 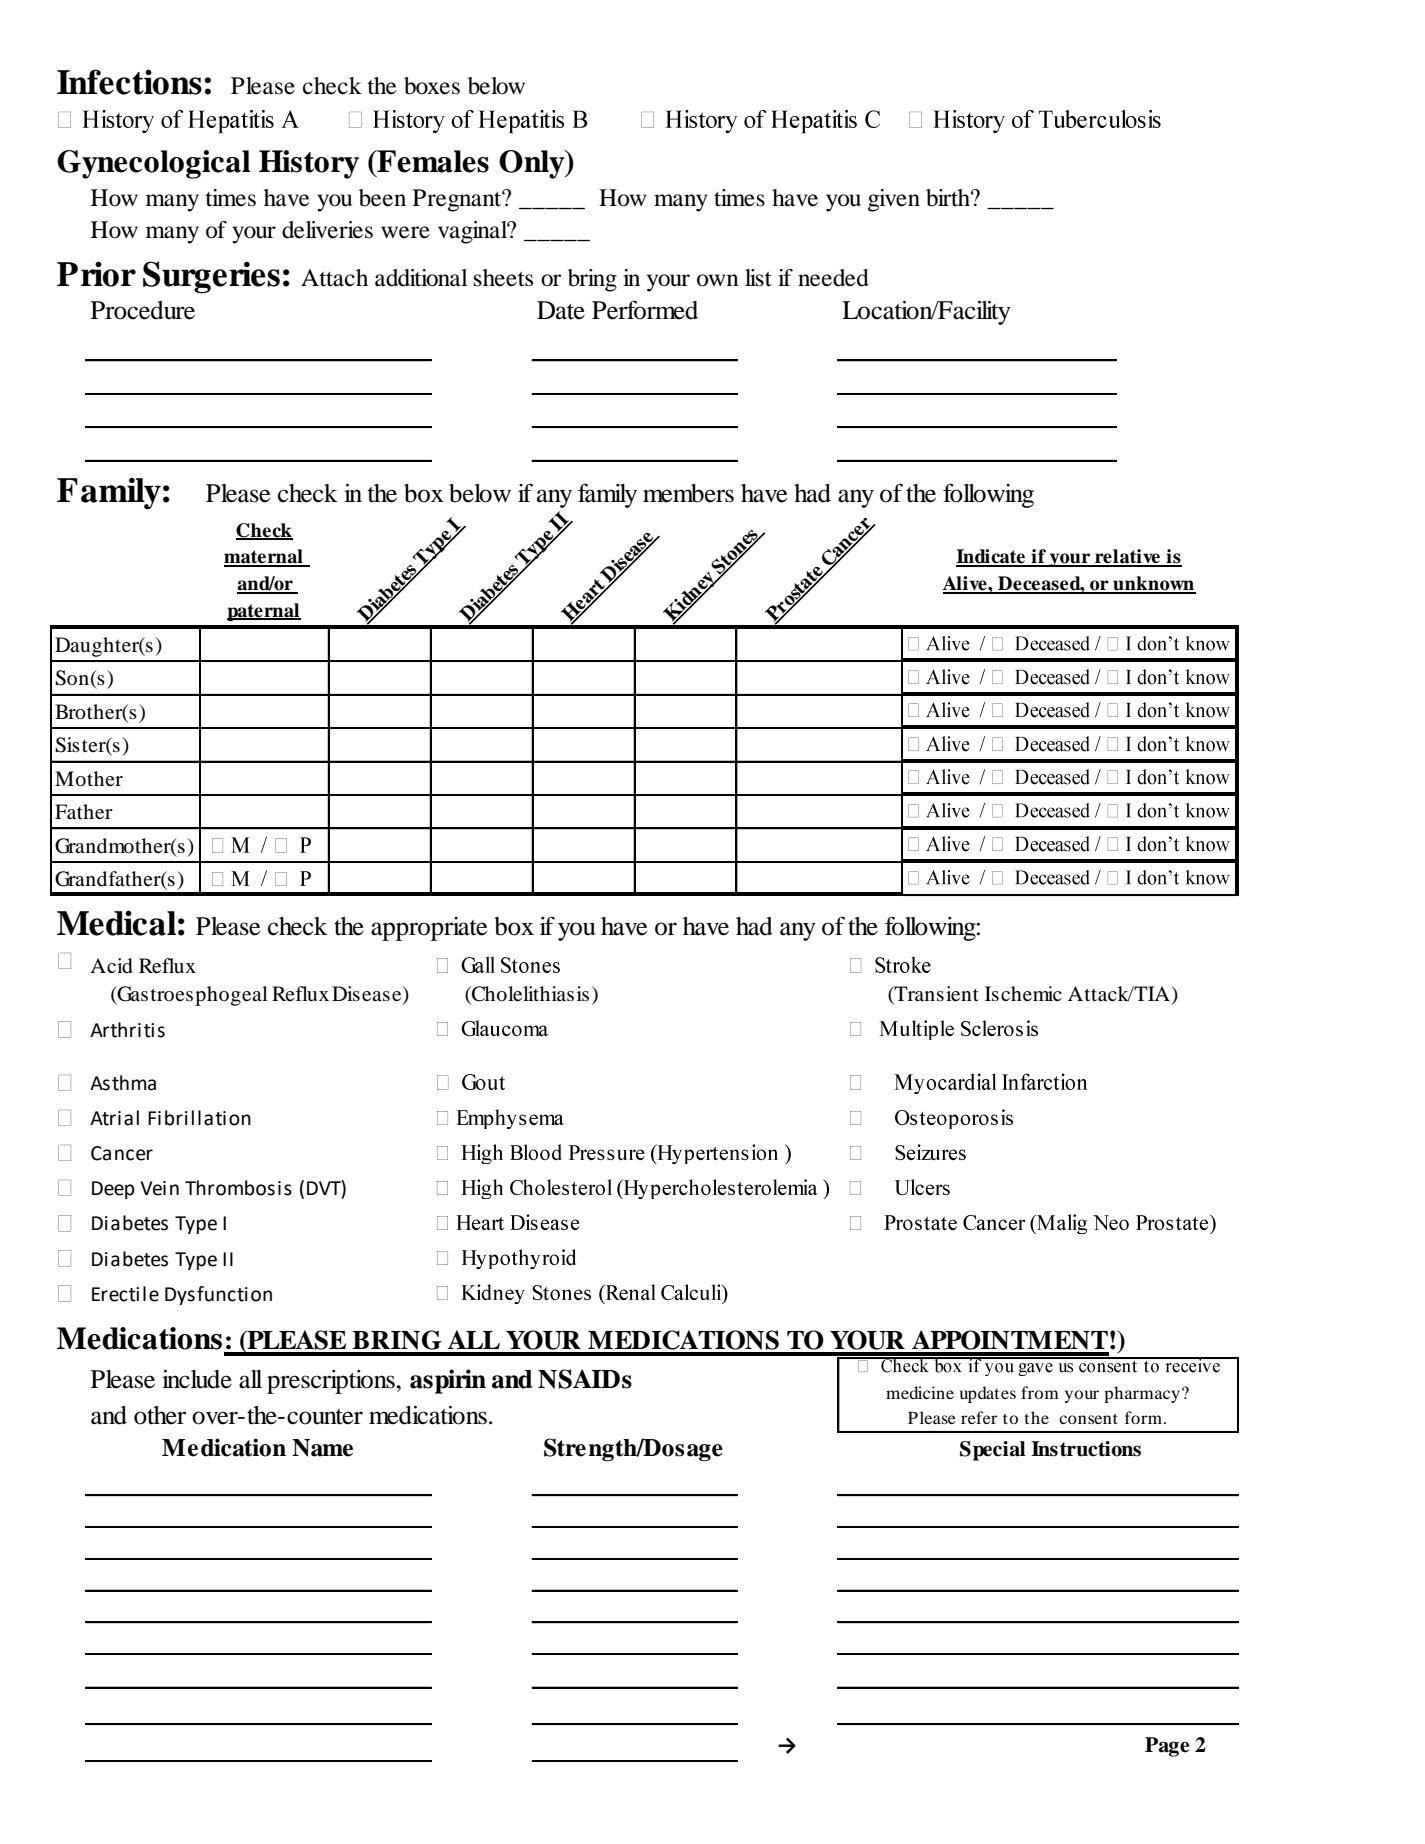 I want to click on members, so click(x=688, y=493).
